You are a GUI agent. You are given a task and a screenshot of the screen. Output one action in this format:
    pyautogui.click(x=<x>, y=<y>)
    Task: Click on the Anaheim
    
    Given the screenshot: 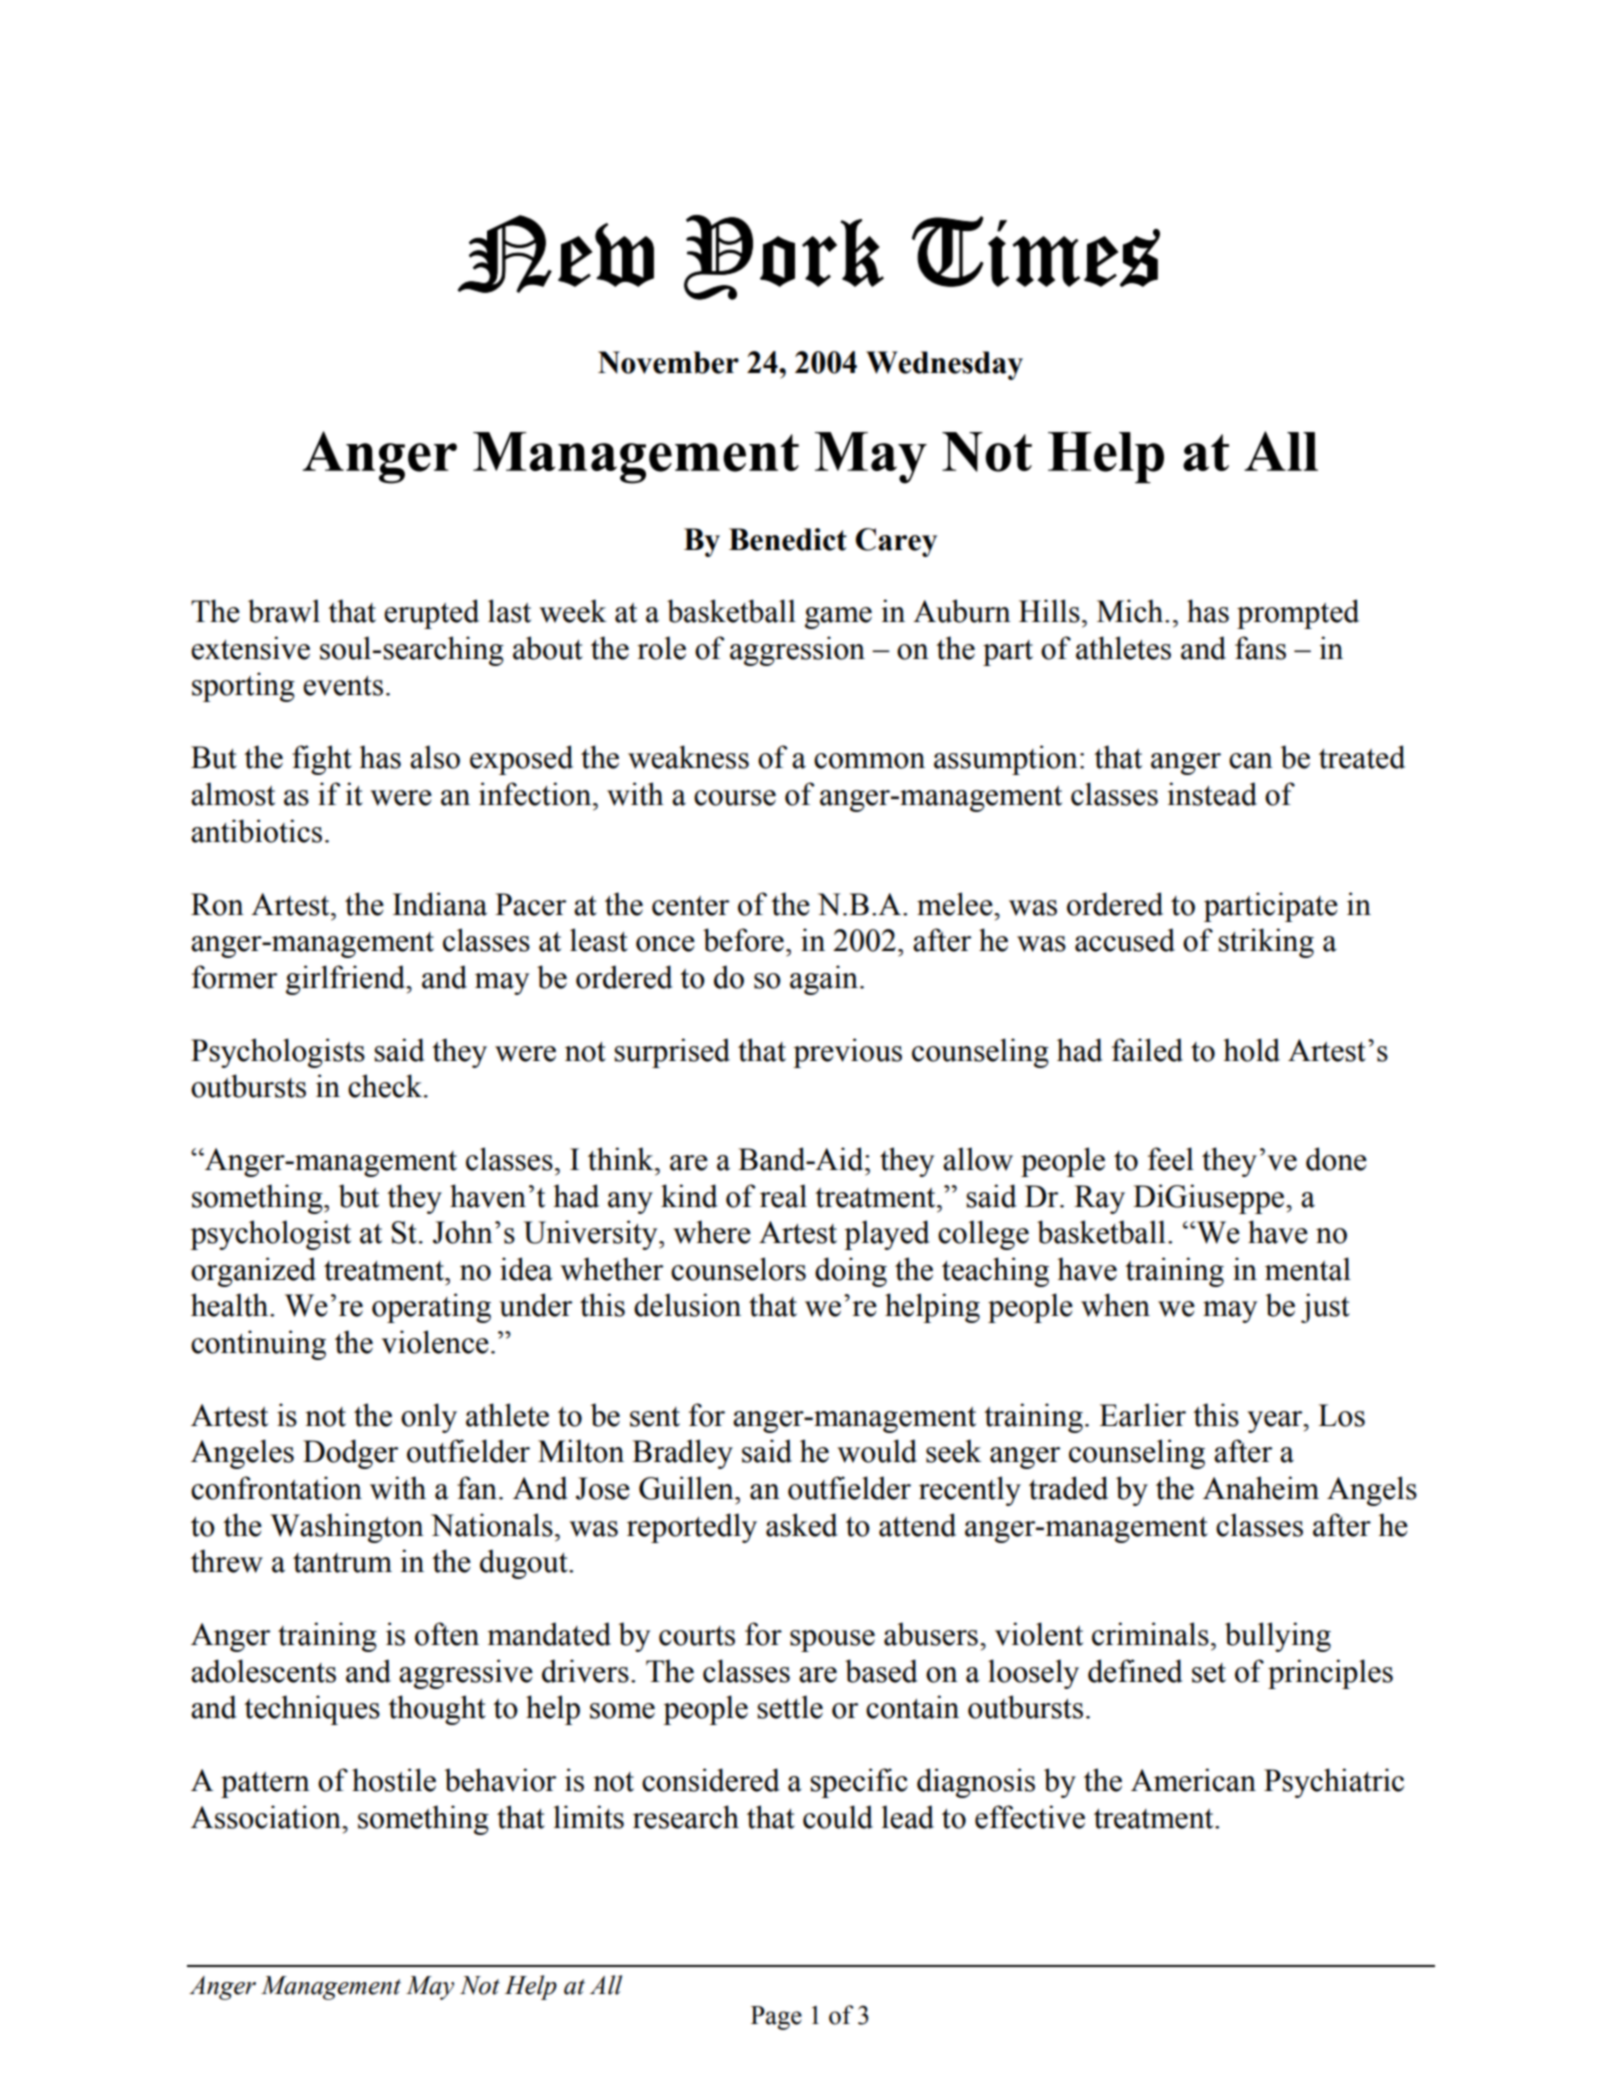 What is the action you would take?
    pyautogui.click(x=1261, y=1488)
